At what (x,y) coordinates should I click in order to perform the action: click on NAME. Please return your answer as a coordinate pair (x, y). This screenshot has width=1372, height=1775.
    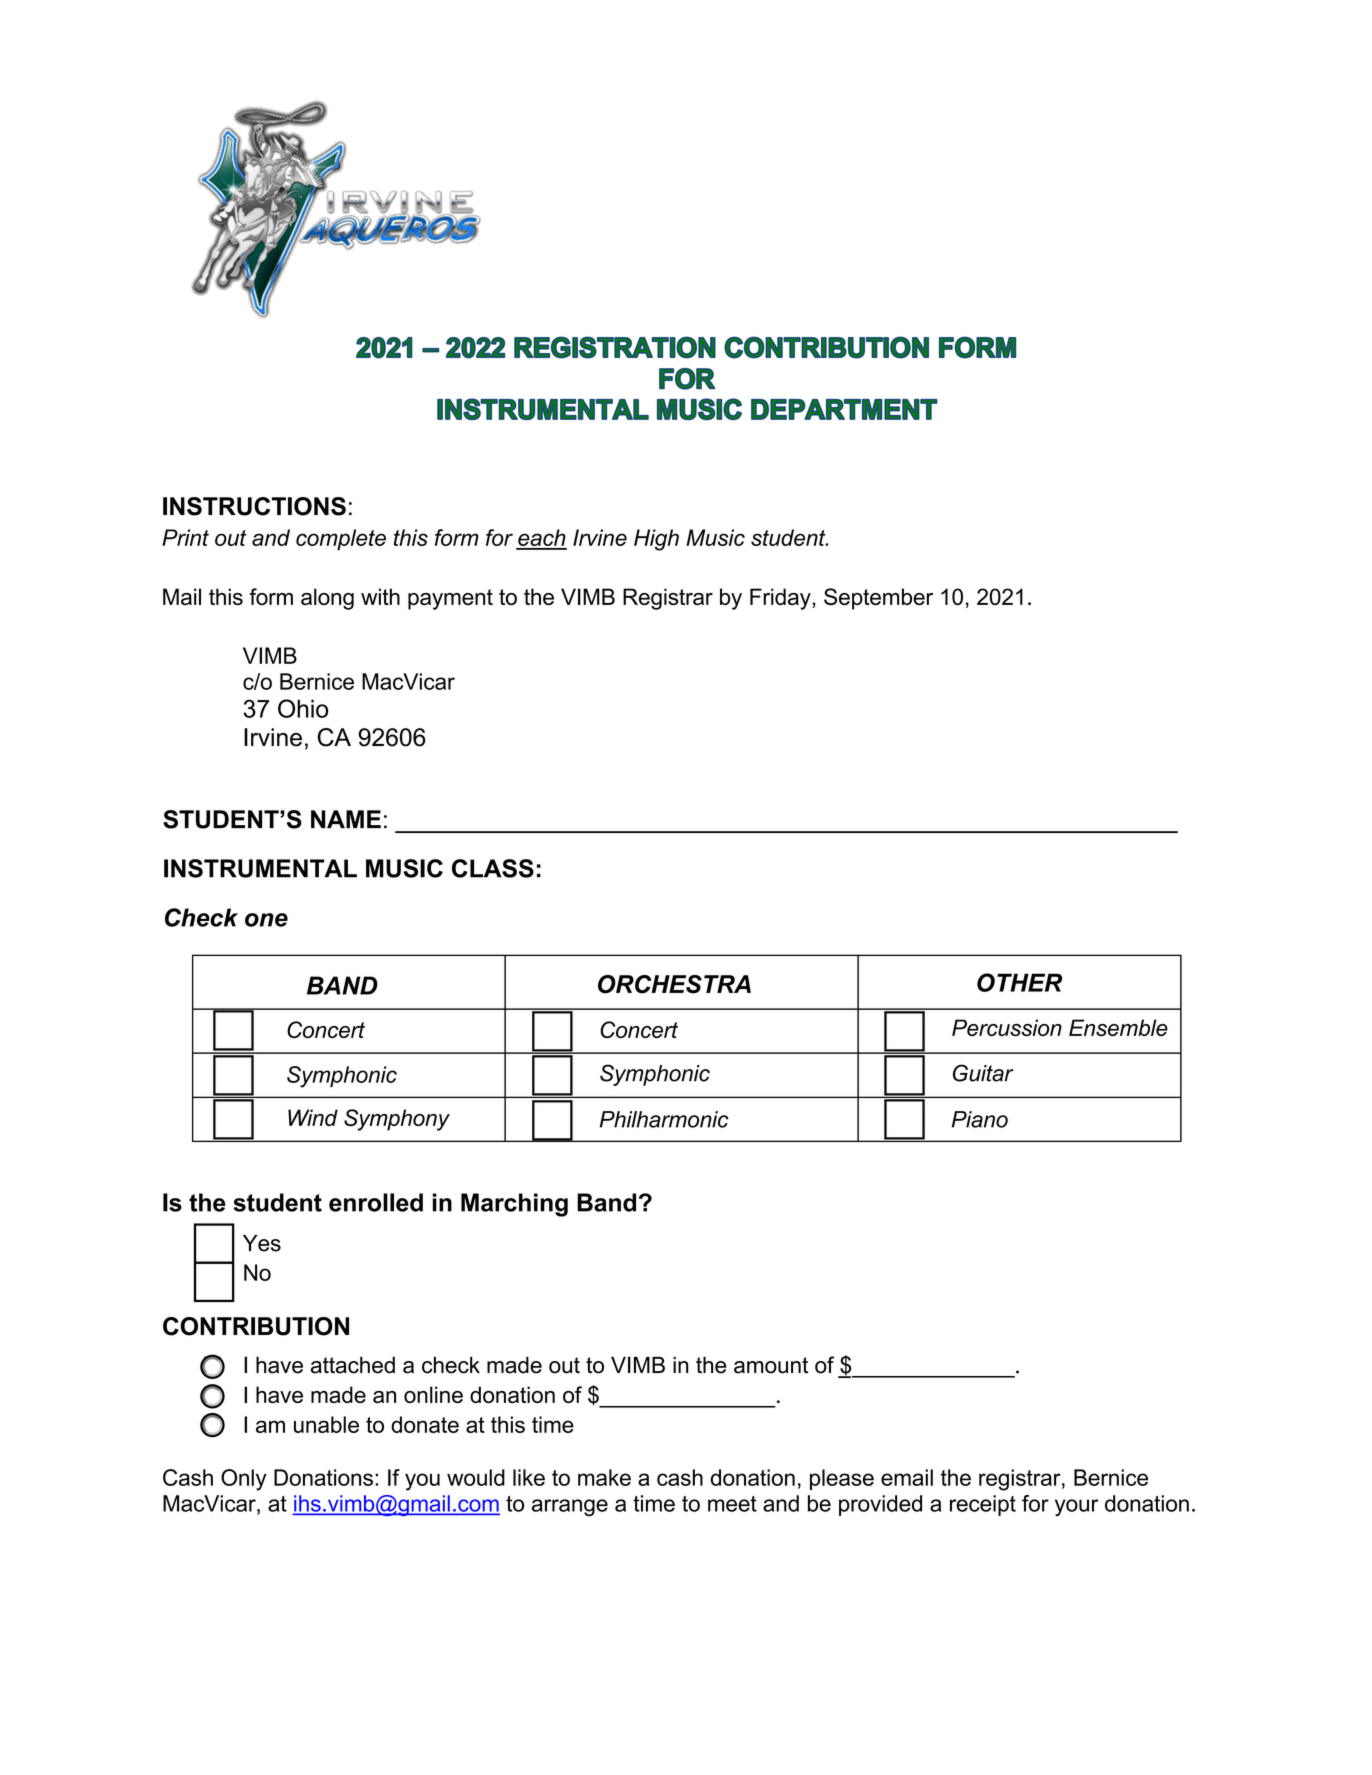
    Looking at the image, I should click on (346, 819).
